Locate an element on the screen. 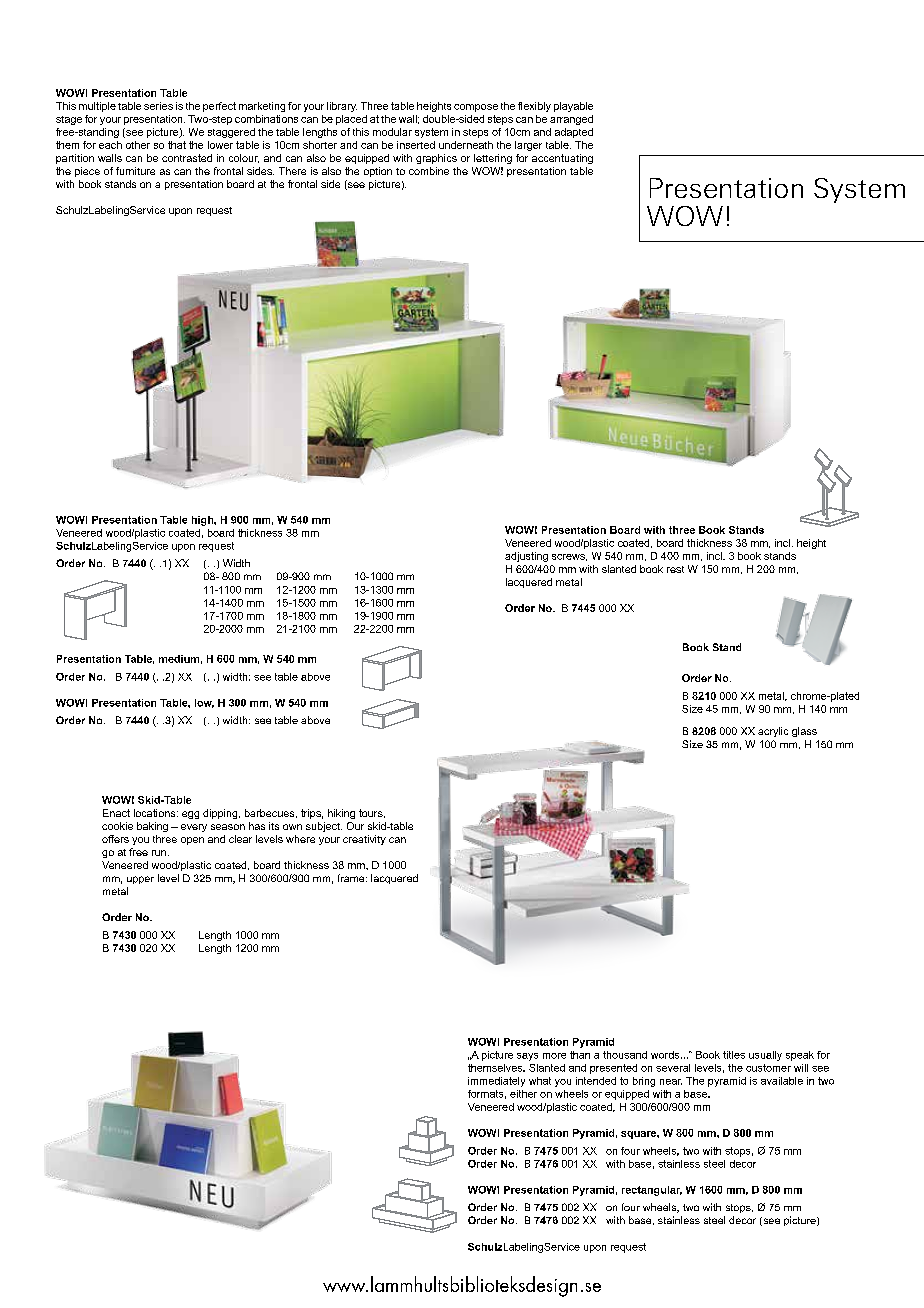 Image resolution: width=924 pixels, height=1308 pixels. rest is located at coordinates (675, 569).
